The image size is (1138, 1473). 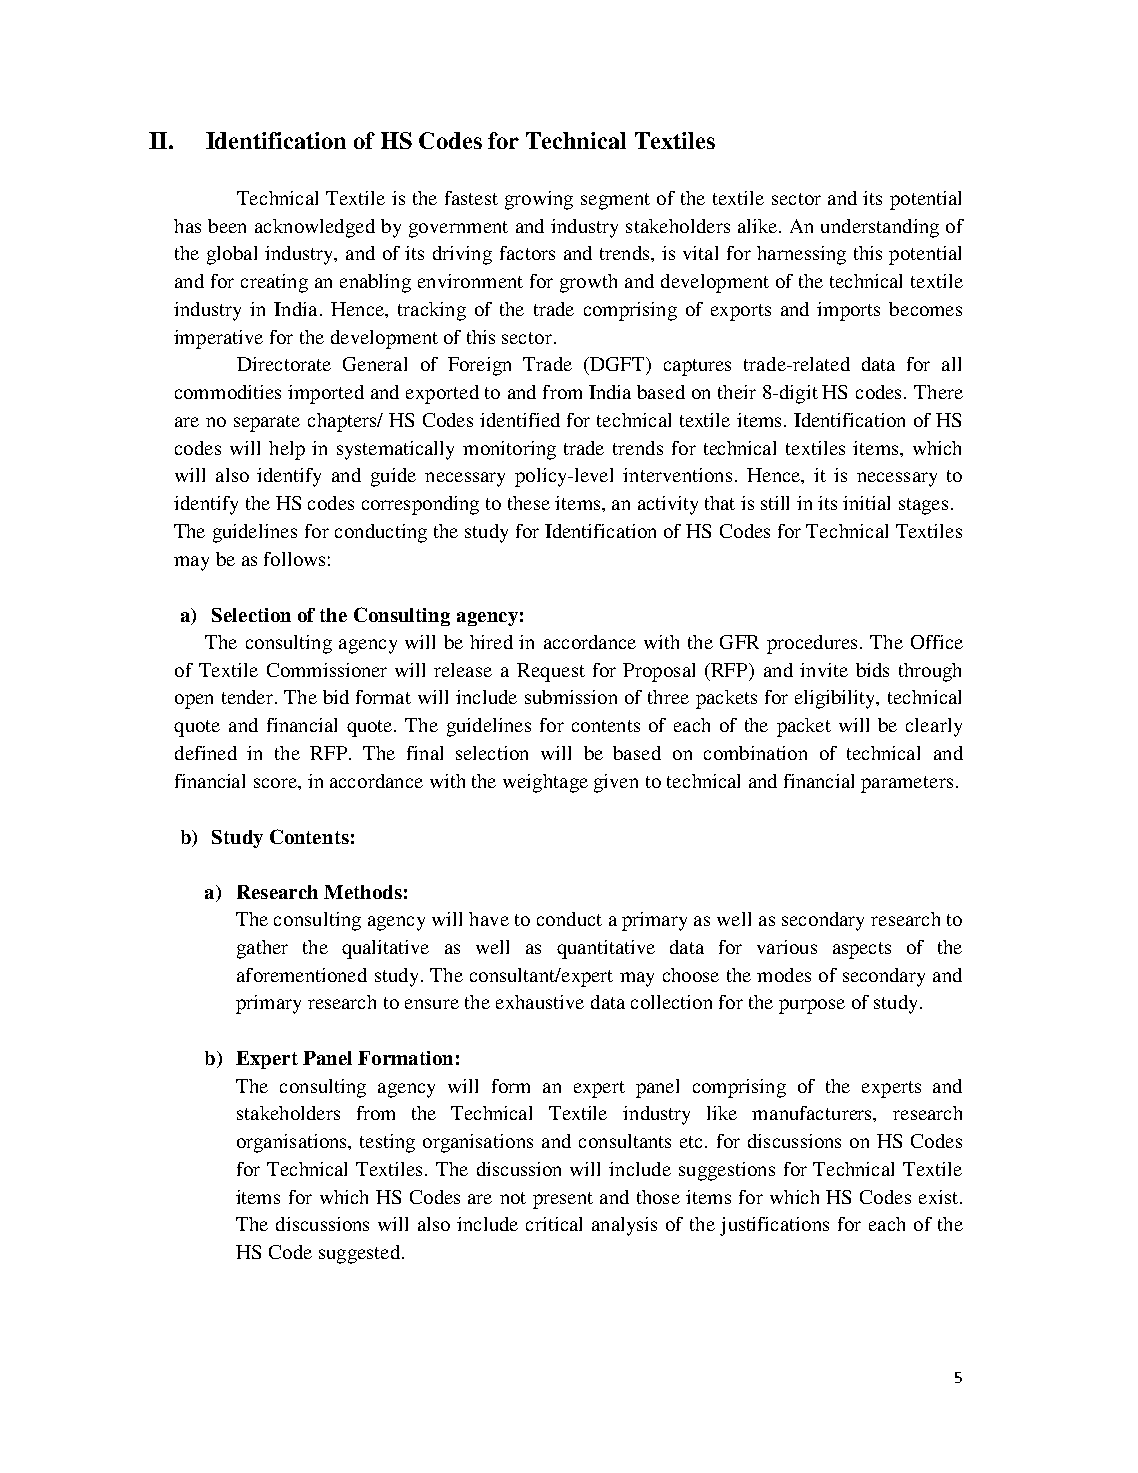 I want to click on these, so click(x=529, y=503).
